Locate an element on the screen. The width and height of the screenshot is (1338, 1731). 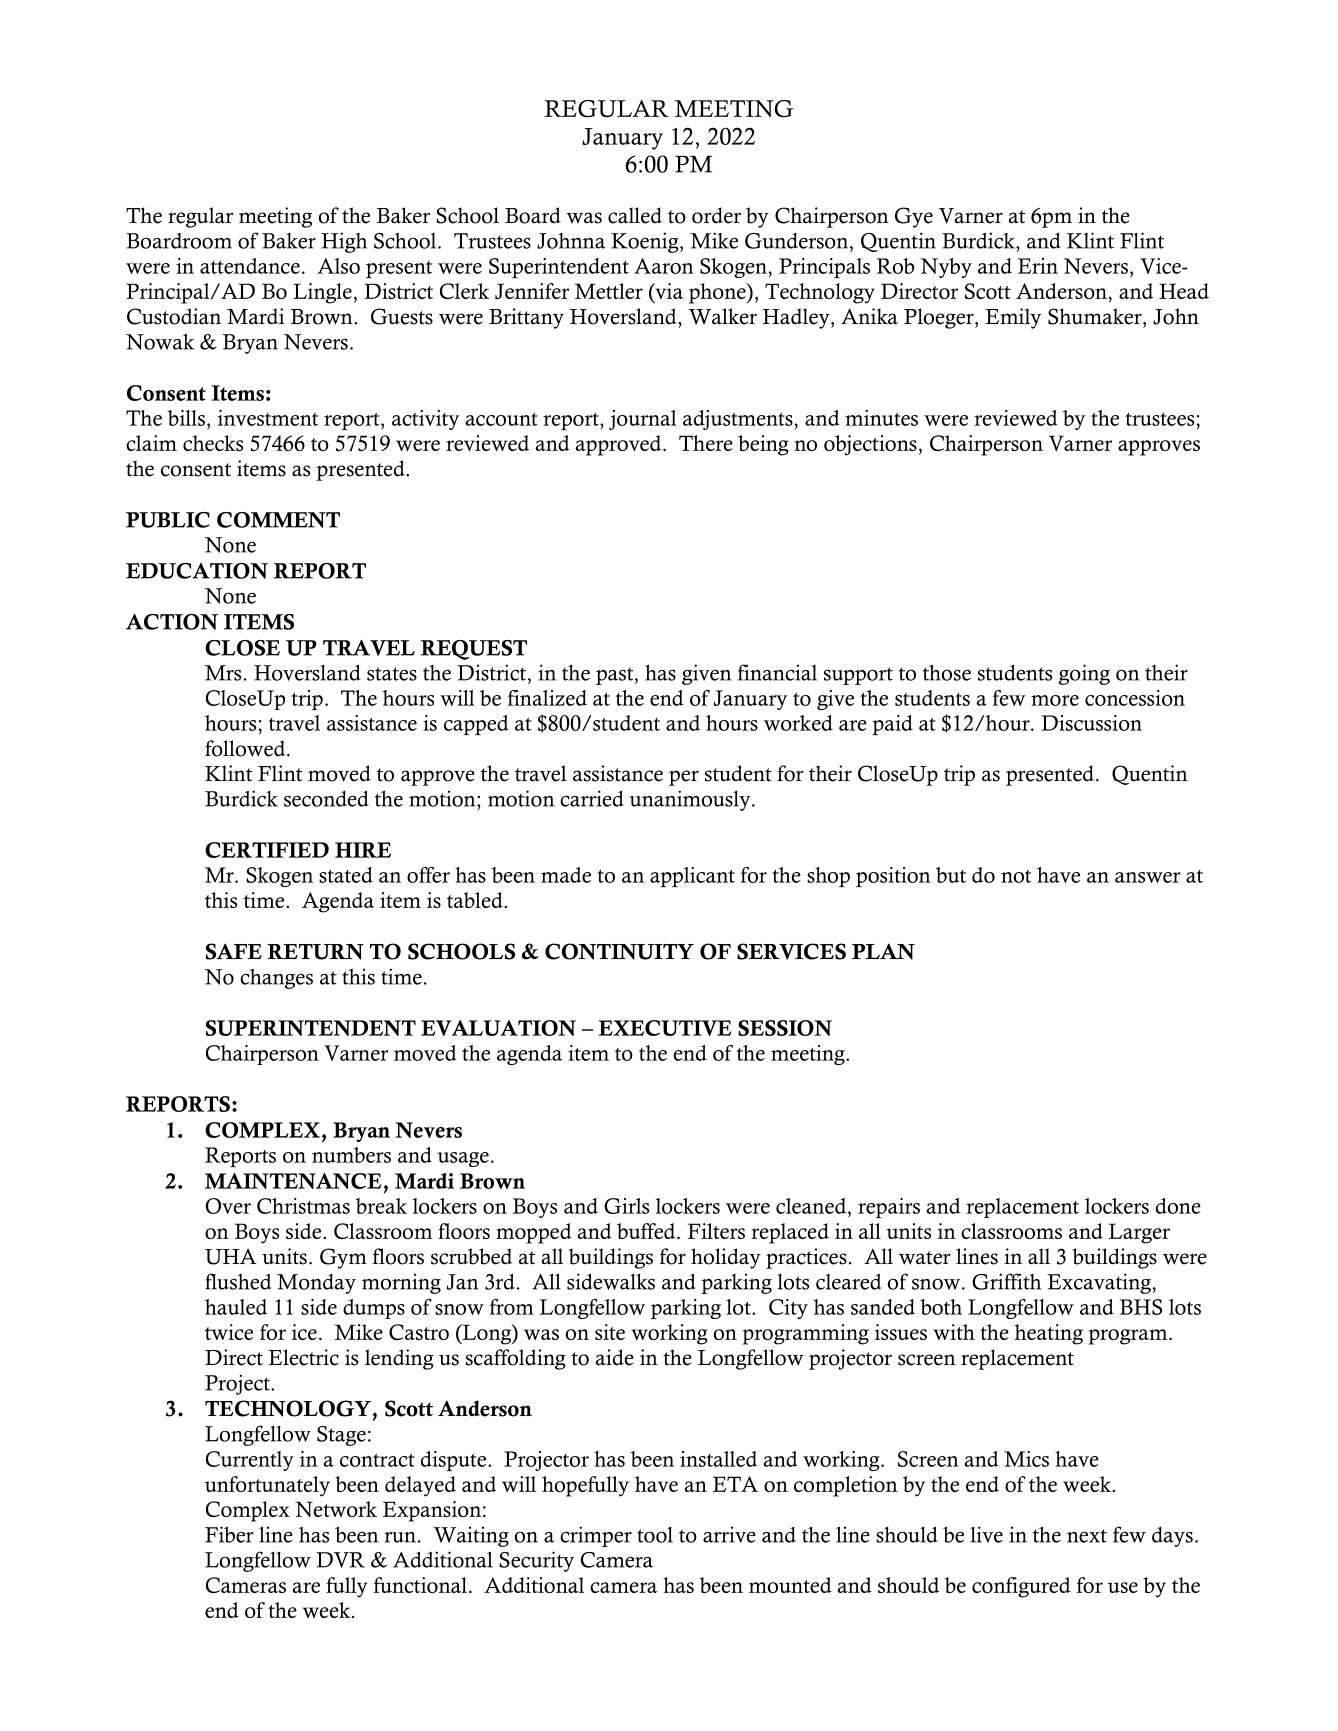
going is located at coordinates (1084, 674).
